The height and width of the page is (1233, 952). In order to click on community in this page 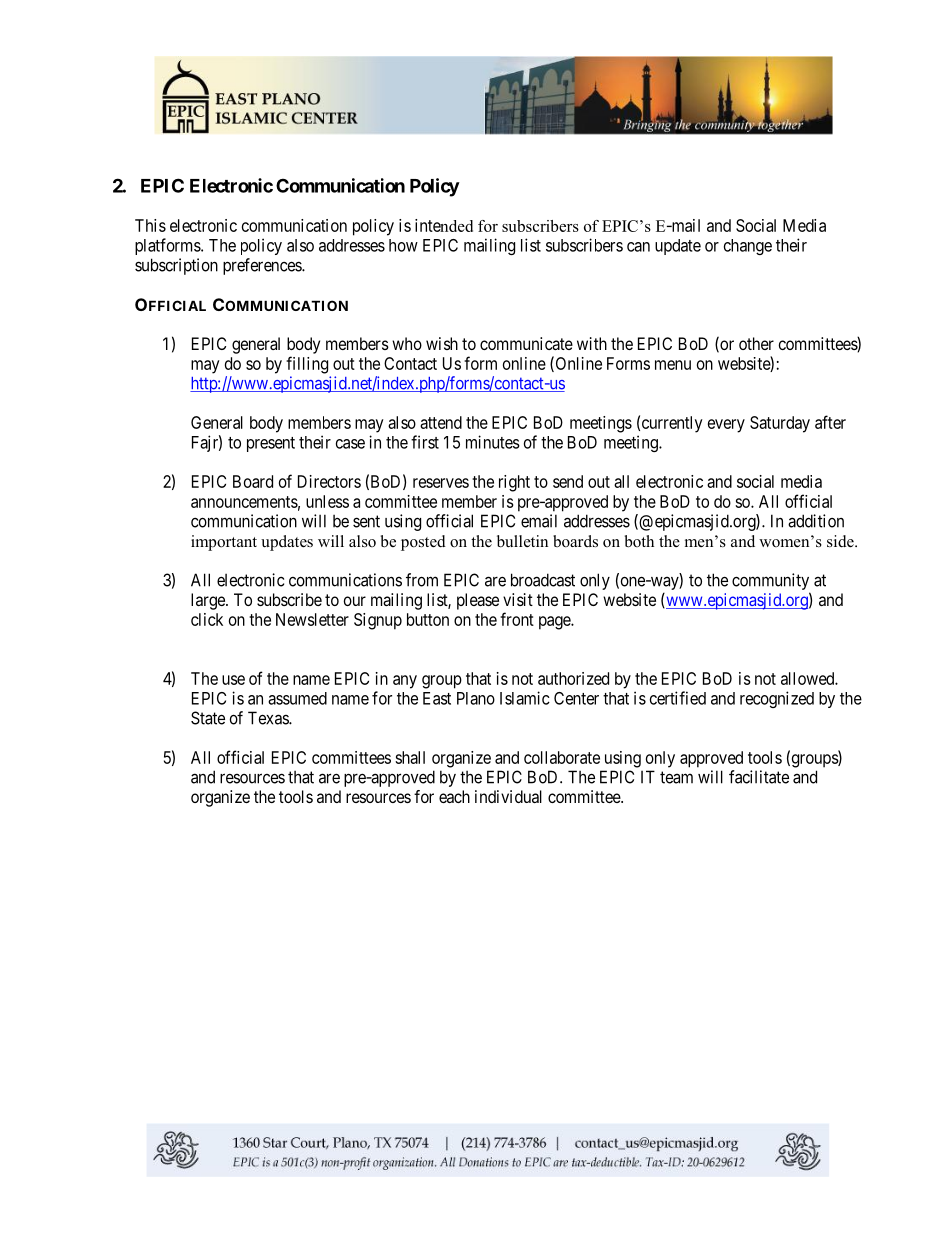, I will do `click(771, 583)`.
